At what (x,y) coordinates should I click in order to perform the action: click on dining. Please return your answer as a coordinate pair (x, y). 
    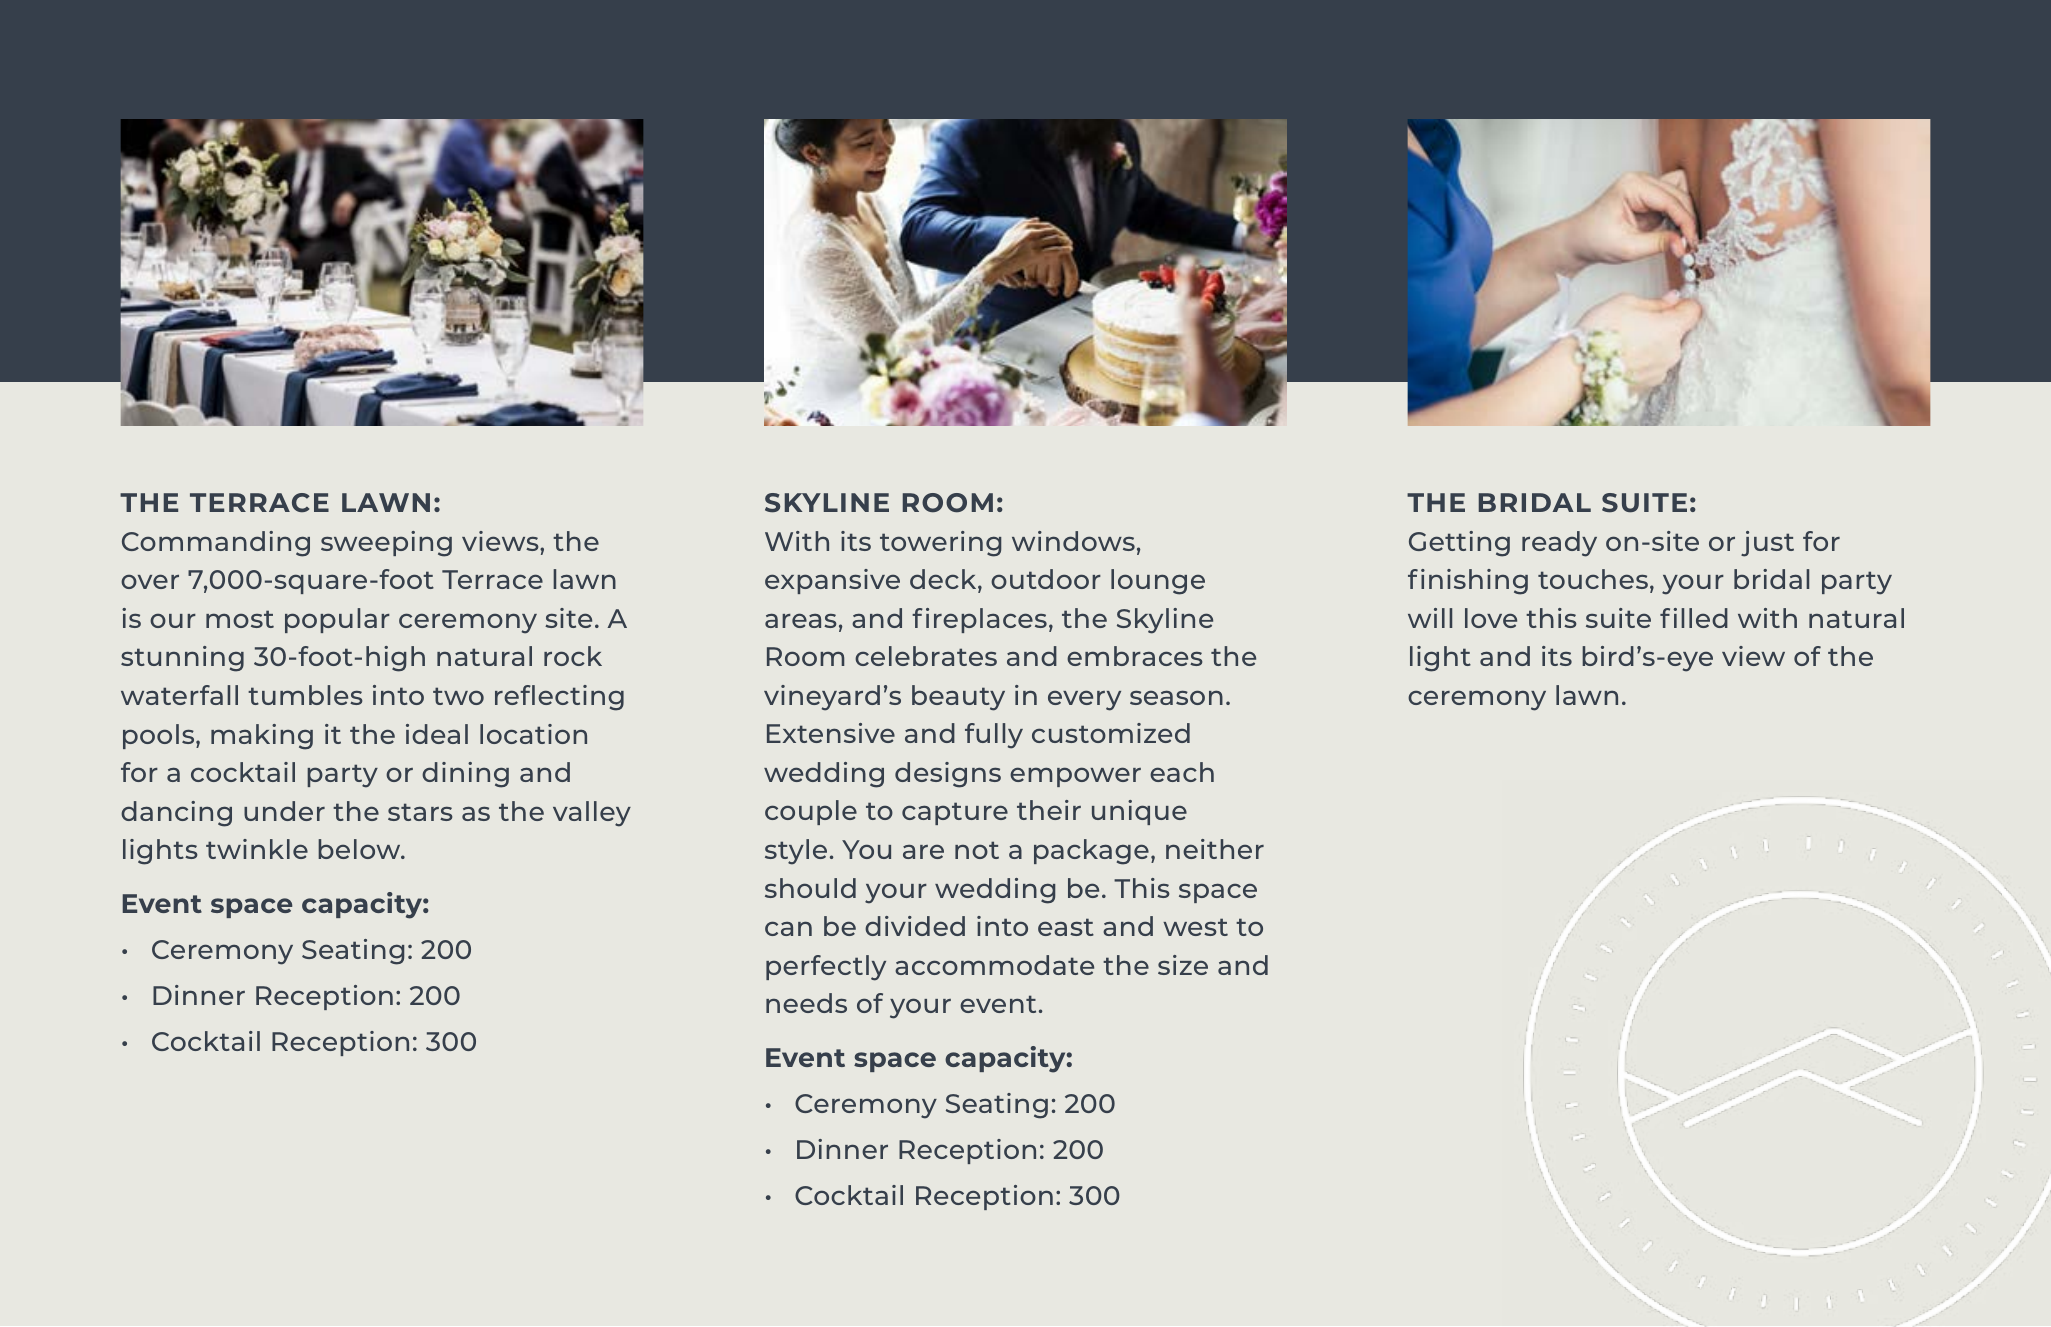
    Looking at the image, I should click on (465, 775).
